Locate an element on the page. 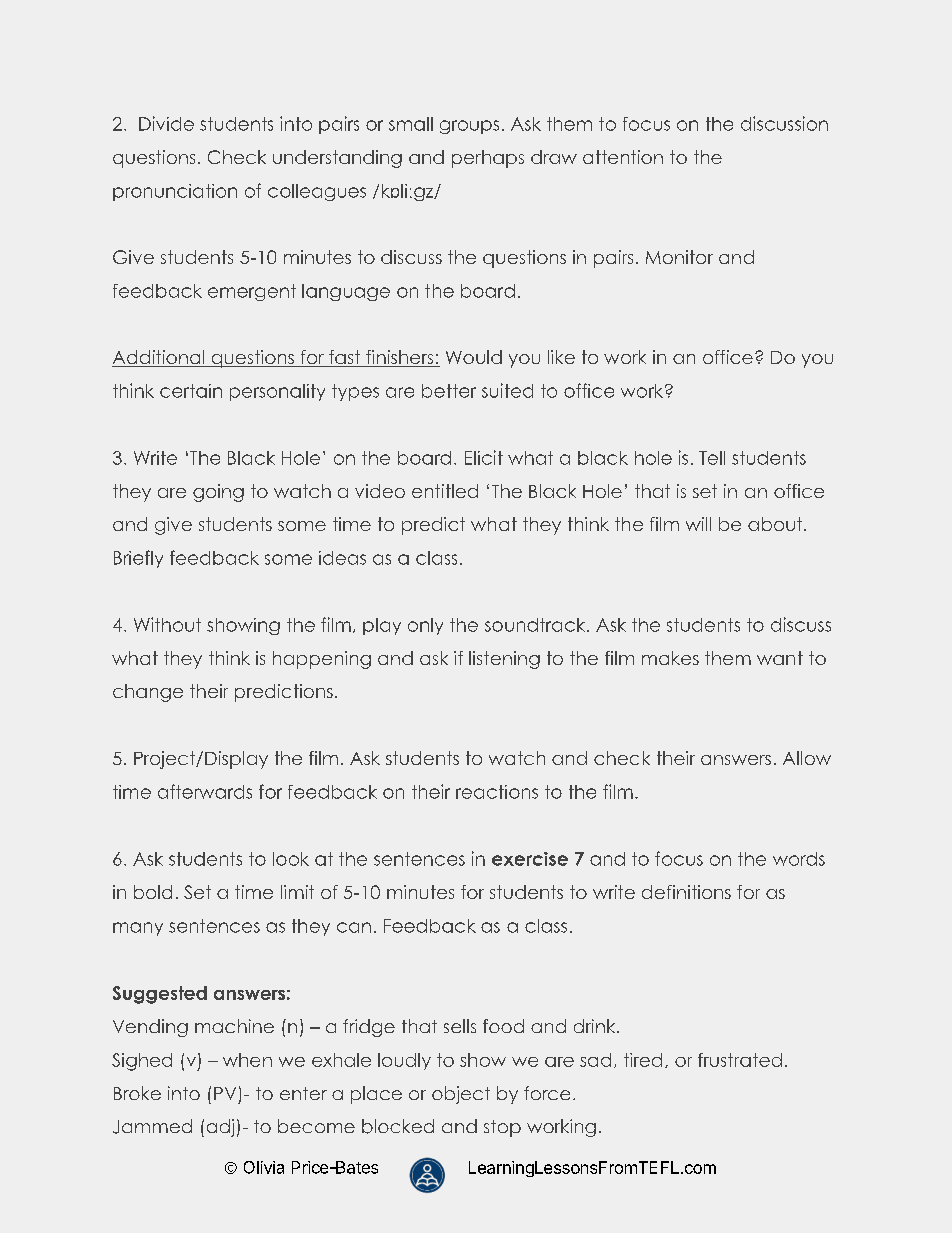 The image size is (952, 1233). stop is located at coordinates (502, 1128).
